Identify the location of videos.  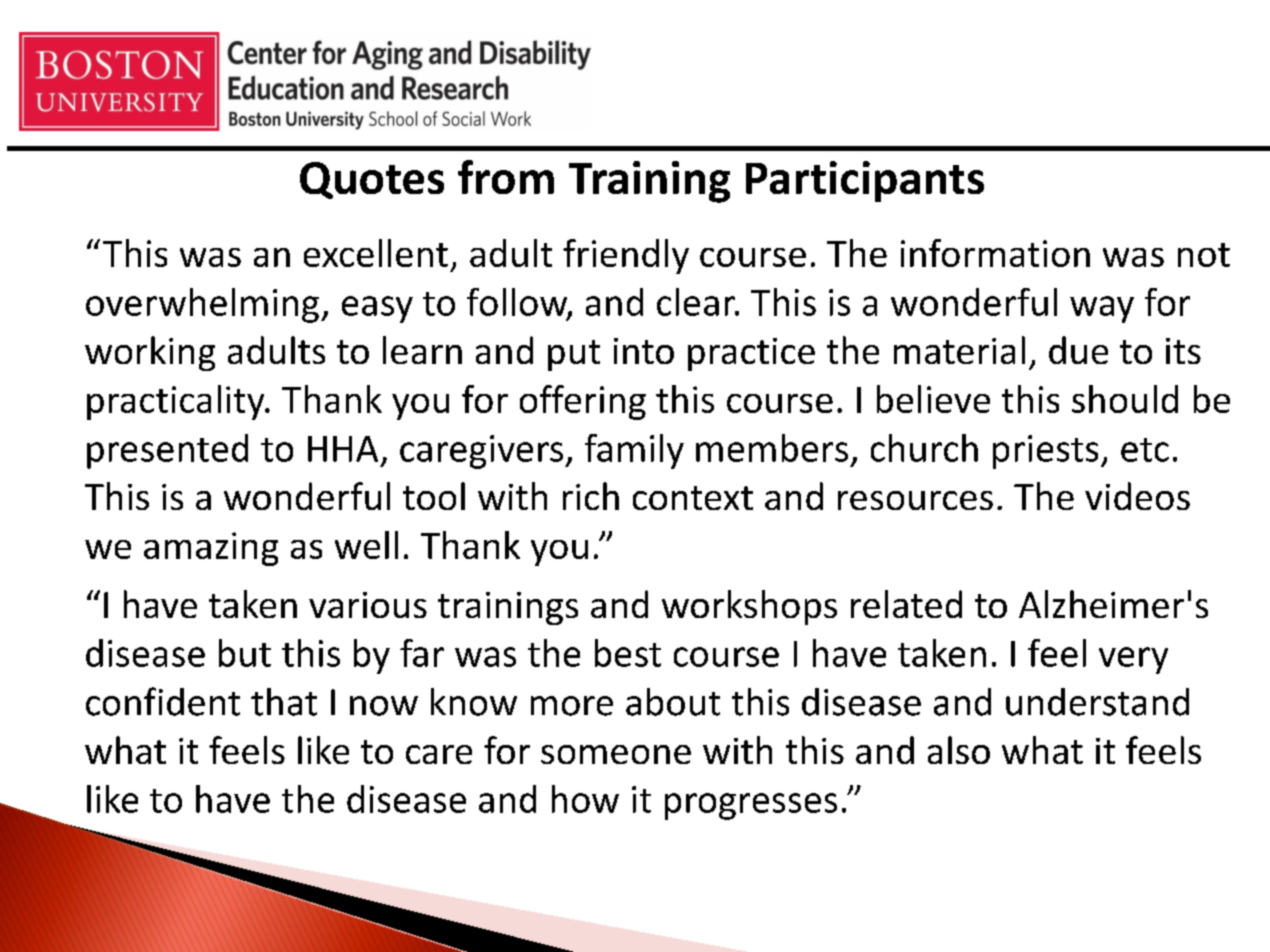
(1137, 496).
